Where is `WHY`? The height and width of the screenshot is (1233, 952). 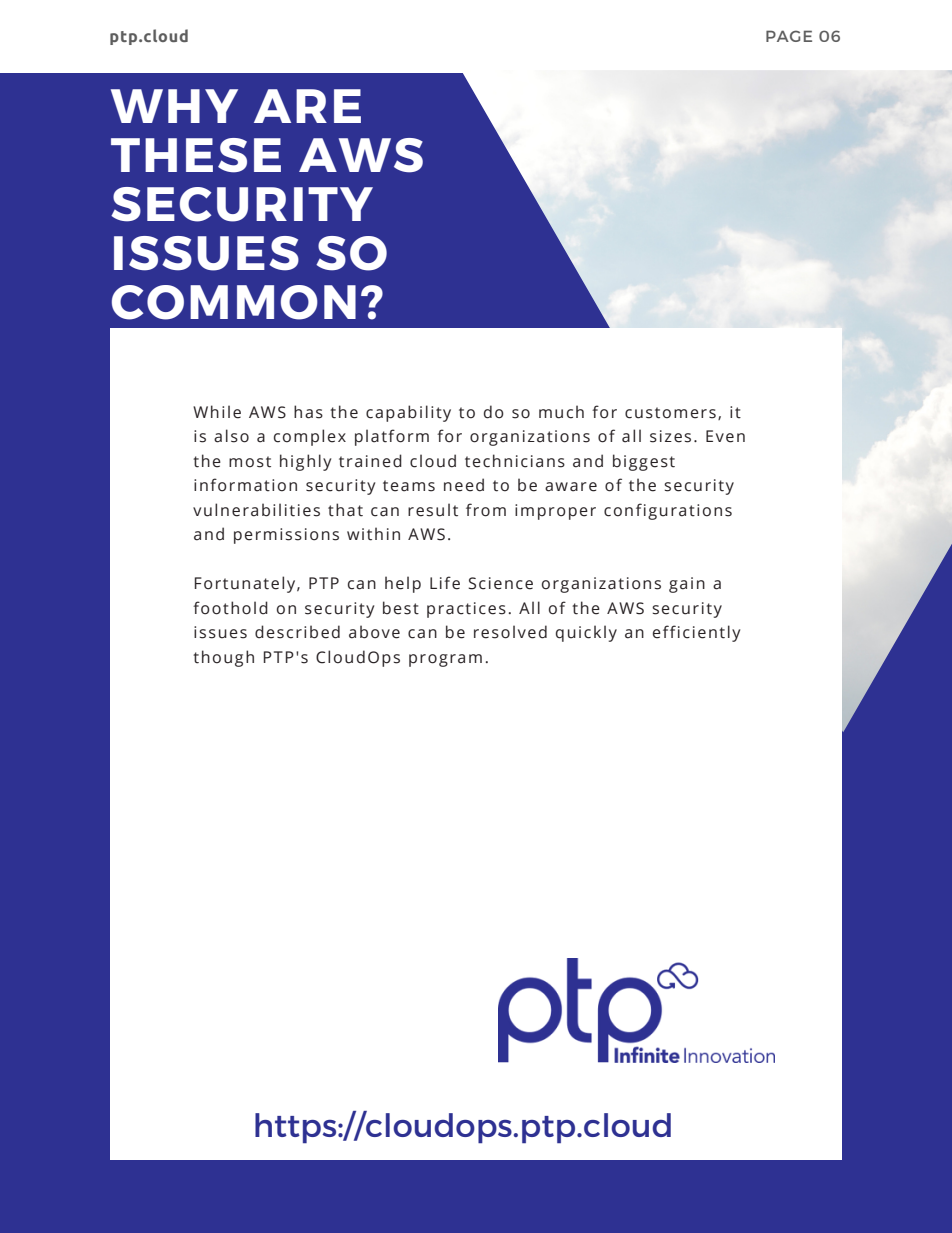 WHY is located at coordinates (174, 106).
